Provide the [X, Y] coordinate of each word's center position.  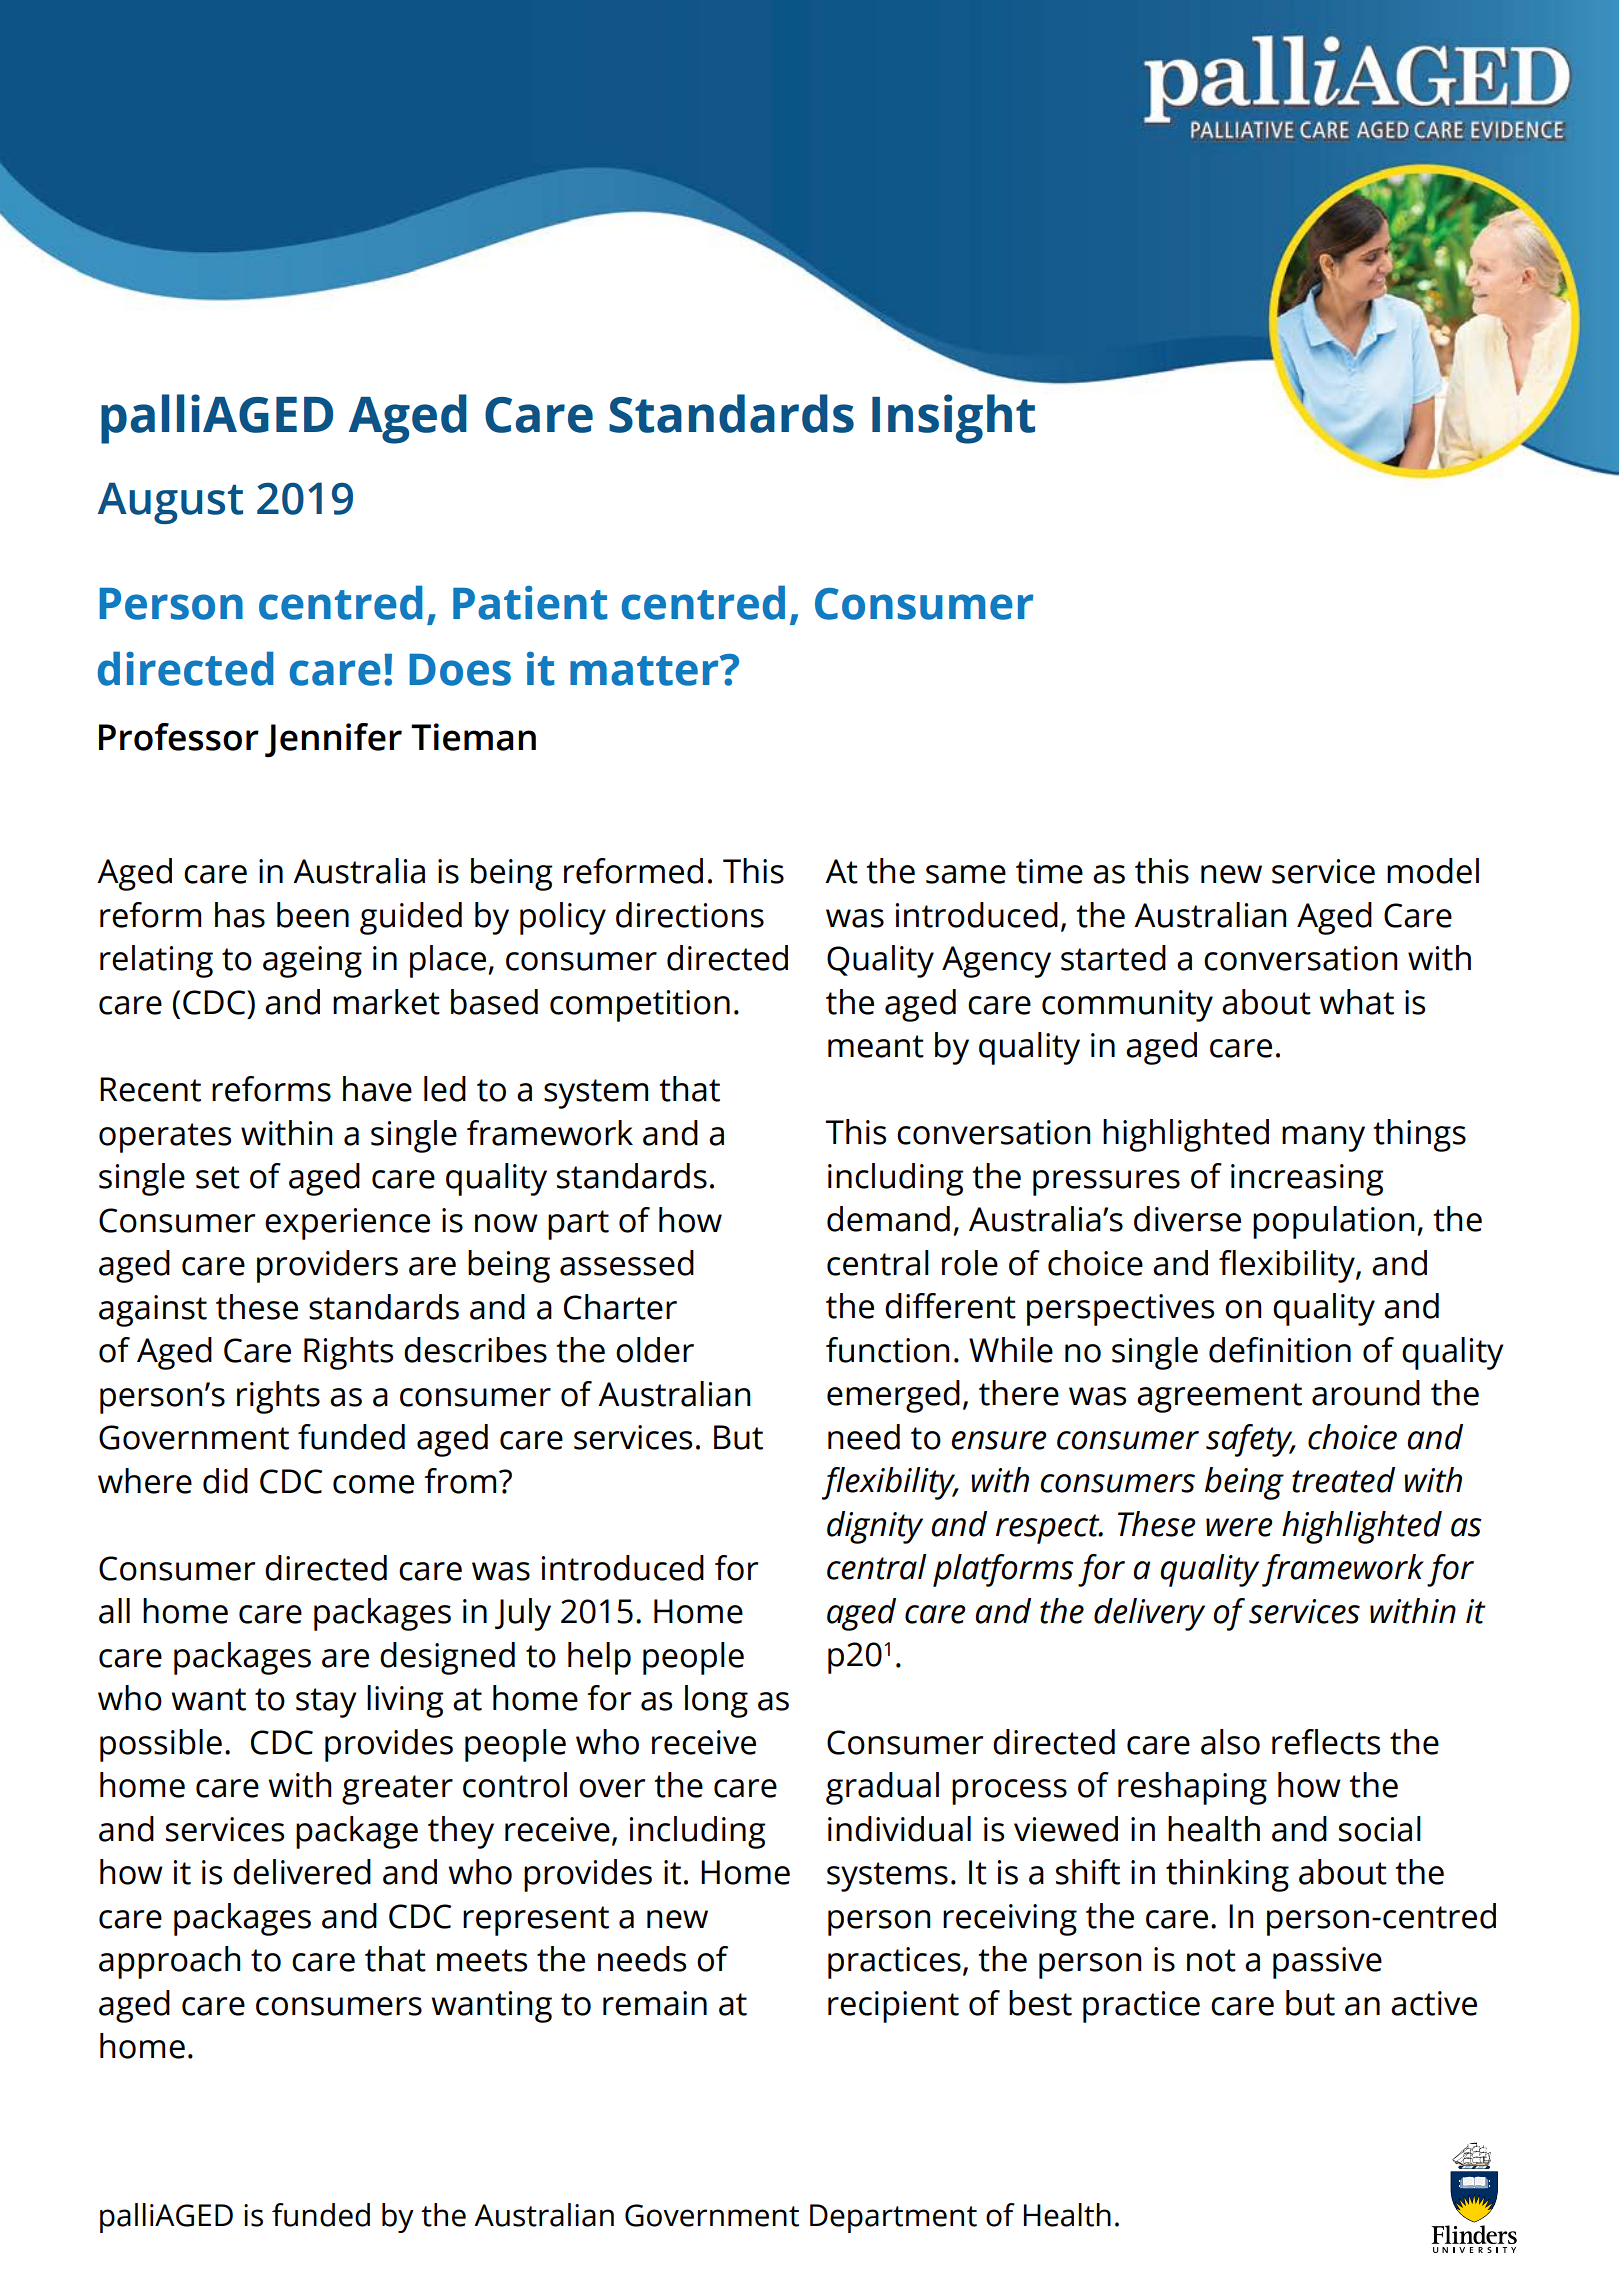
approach [169, 1962]
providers [327, 1266]
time [1049, 871]
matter [645, 671]
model [1433, 871]
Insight [953, 419]
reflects [1326, 1742]
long [716, 1701]
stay [326, 1703]
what [1356, 1002]
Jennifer [333, 740]
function [887, 1350]
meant [876, 1046]
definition [1280, 1350]
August [170, 503]
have [377, 1089]
